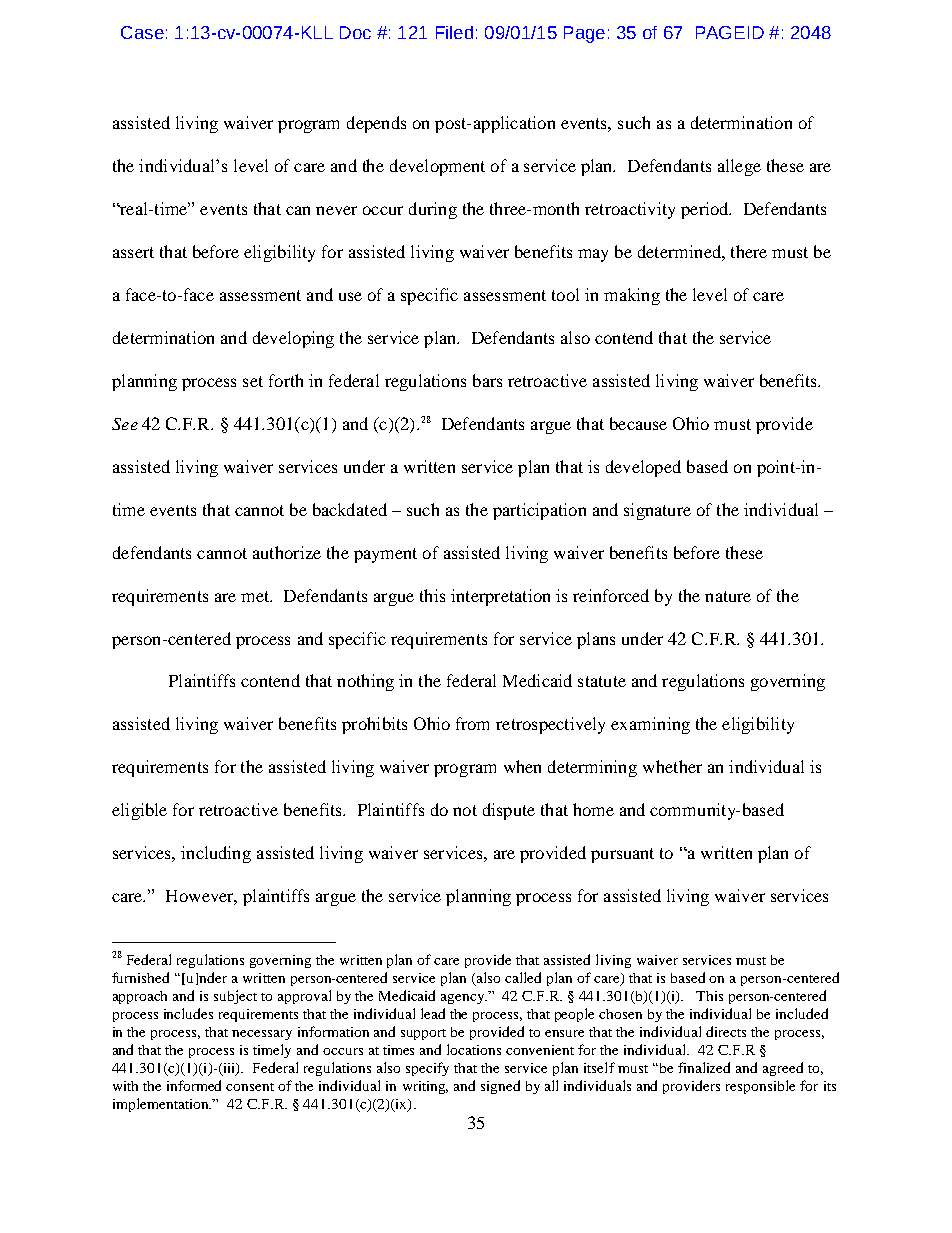 Image resolution: width=952 pixels, height=1233 pixels. Describe the element at coordinates (194, 1085) in the document. I see `informed` at that location.
